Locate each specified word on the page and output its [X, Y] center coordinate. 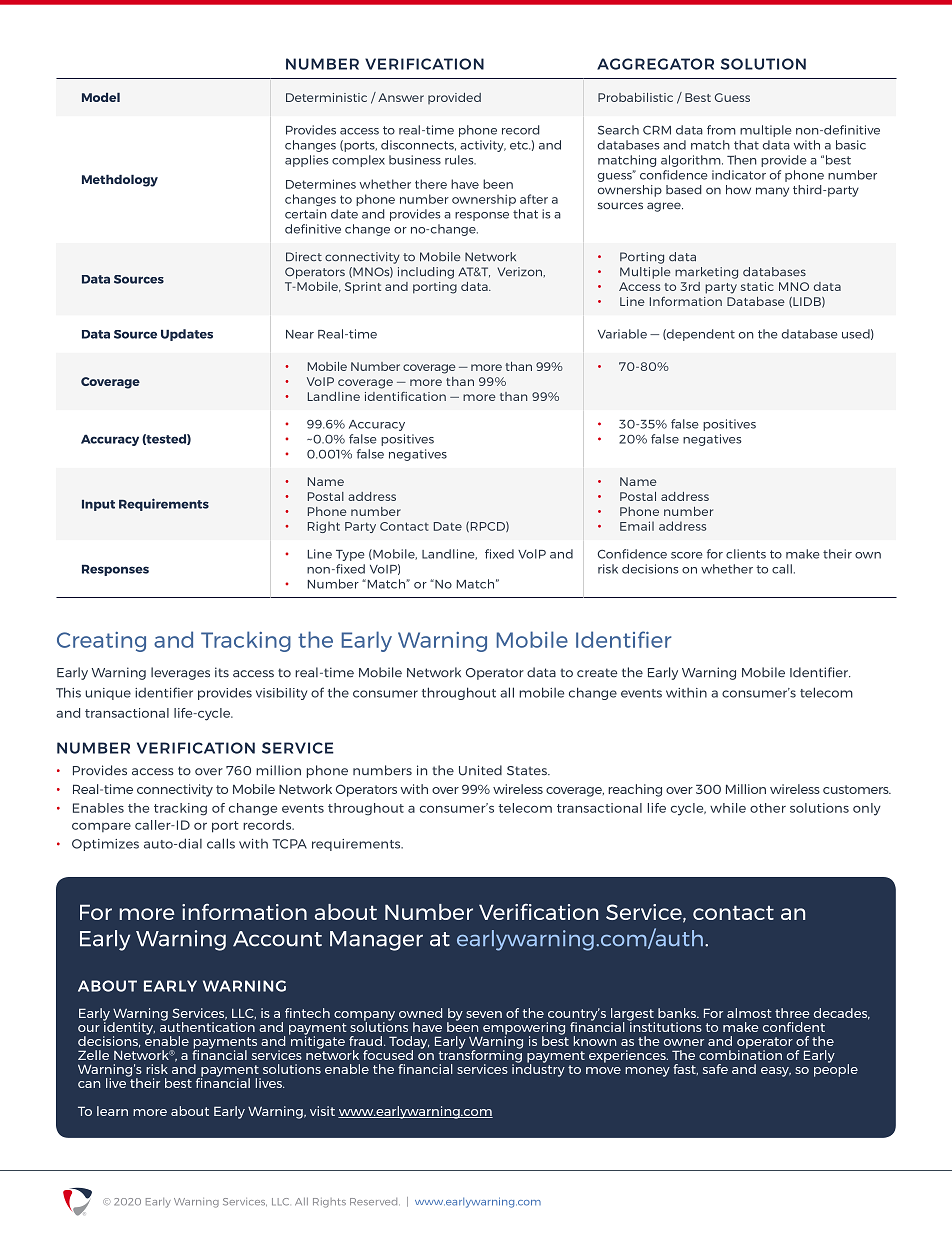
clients [746, 554]
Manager [376, 941]
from [721, 130]
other [768, 808]
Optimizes [105, 845]
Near [300, 334]
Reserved [375, 1202]
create [597, 673]
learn [112, 1111]
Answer [401, 97]
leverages [180, 673]
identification [405, 396]
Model [101, 97]
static [757, 286]
